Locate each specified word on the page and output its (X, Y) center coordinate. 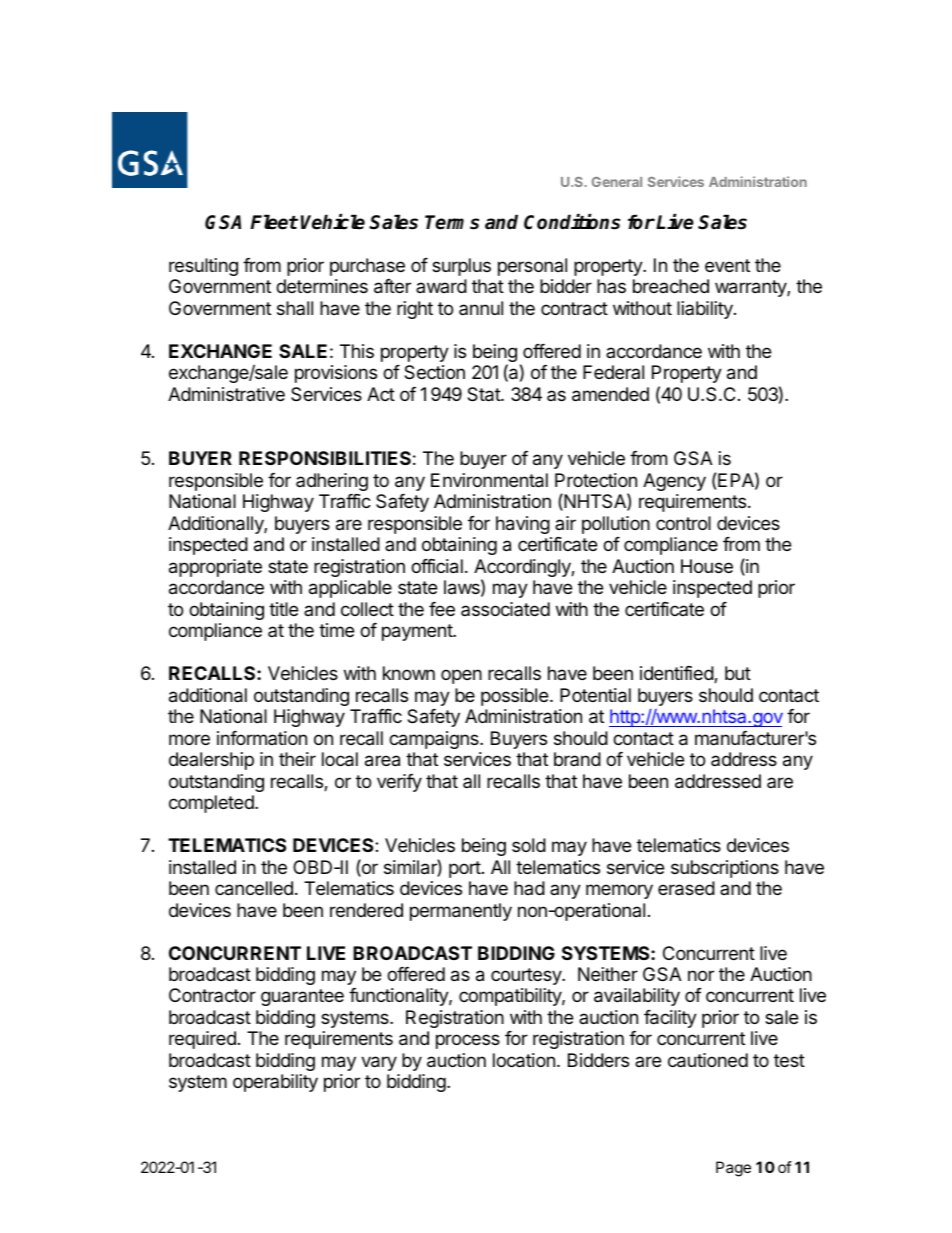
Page (733, 1169)
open (461, 676)
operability (275, 1083)
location (524, 1060)
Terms (452, 222)
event (727, 265)
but (738, 673)
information (262, 738)
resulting (203, 267)
